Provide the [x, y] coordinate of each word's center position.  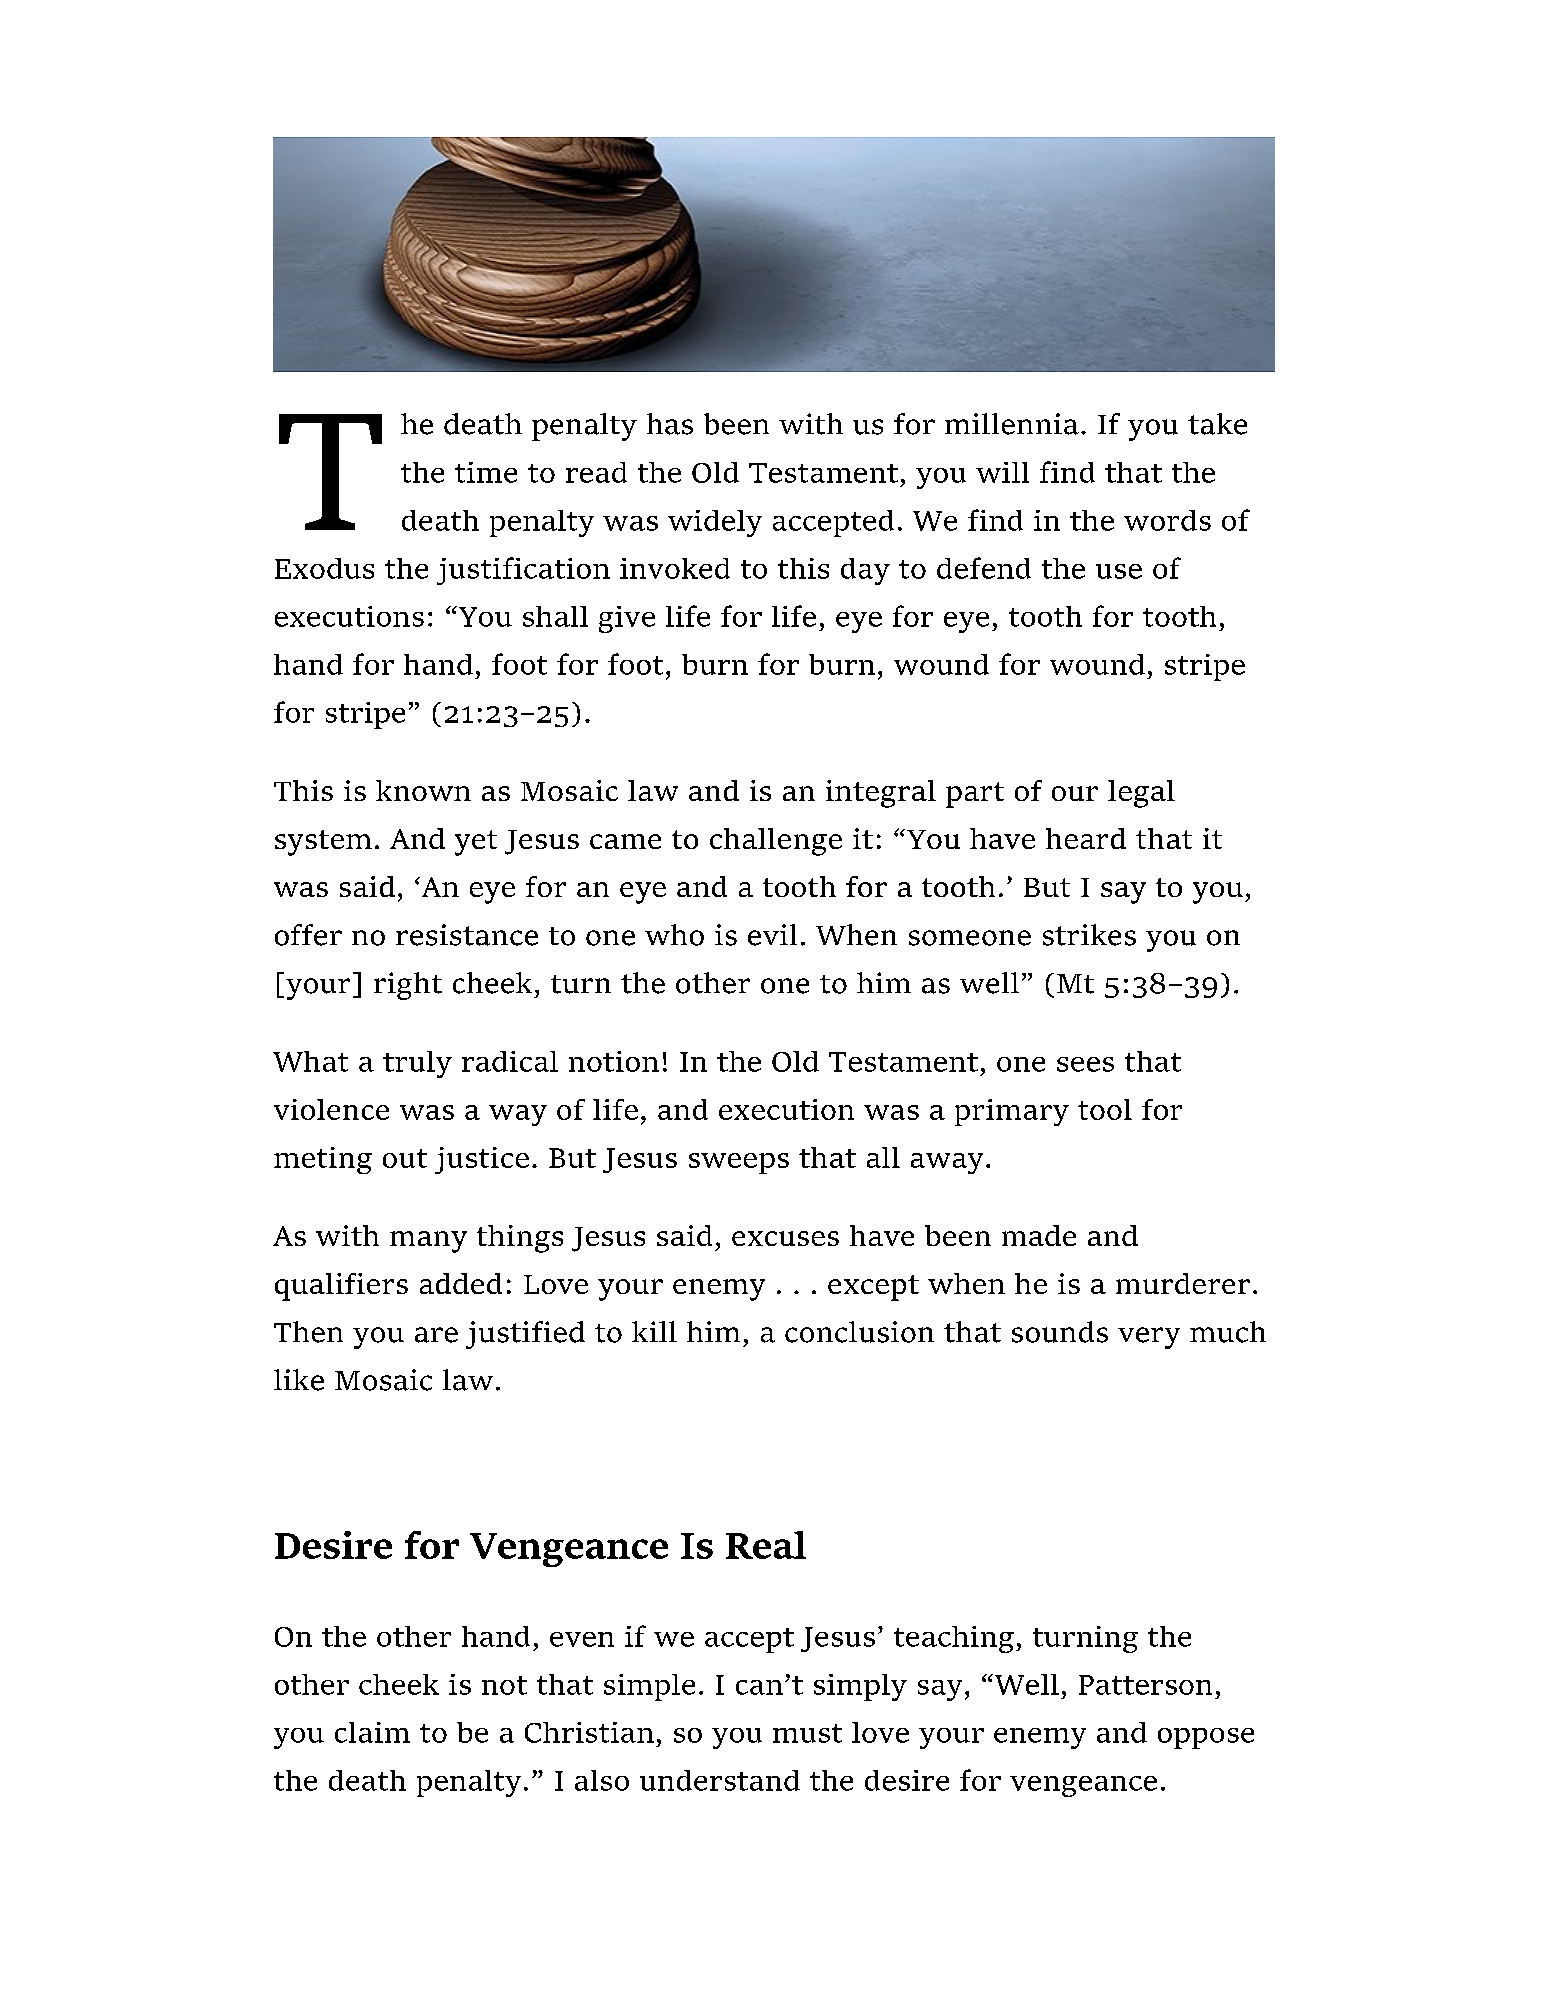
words [1167, 520]
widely [715, 523]
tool [1105, 1109]
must [807, 1733]
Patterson [1145, 1685]
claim [372, 1732]
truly [417, 1064]
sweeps [739, 1163]
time [486, 472]
